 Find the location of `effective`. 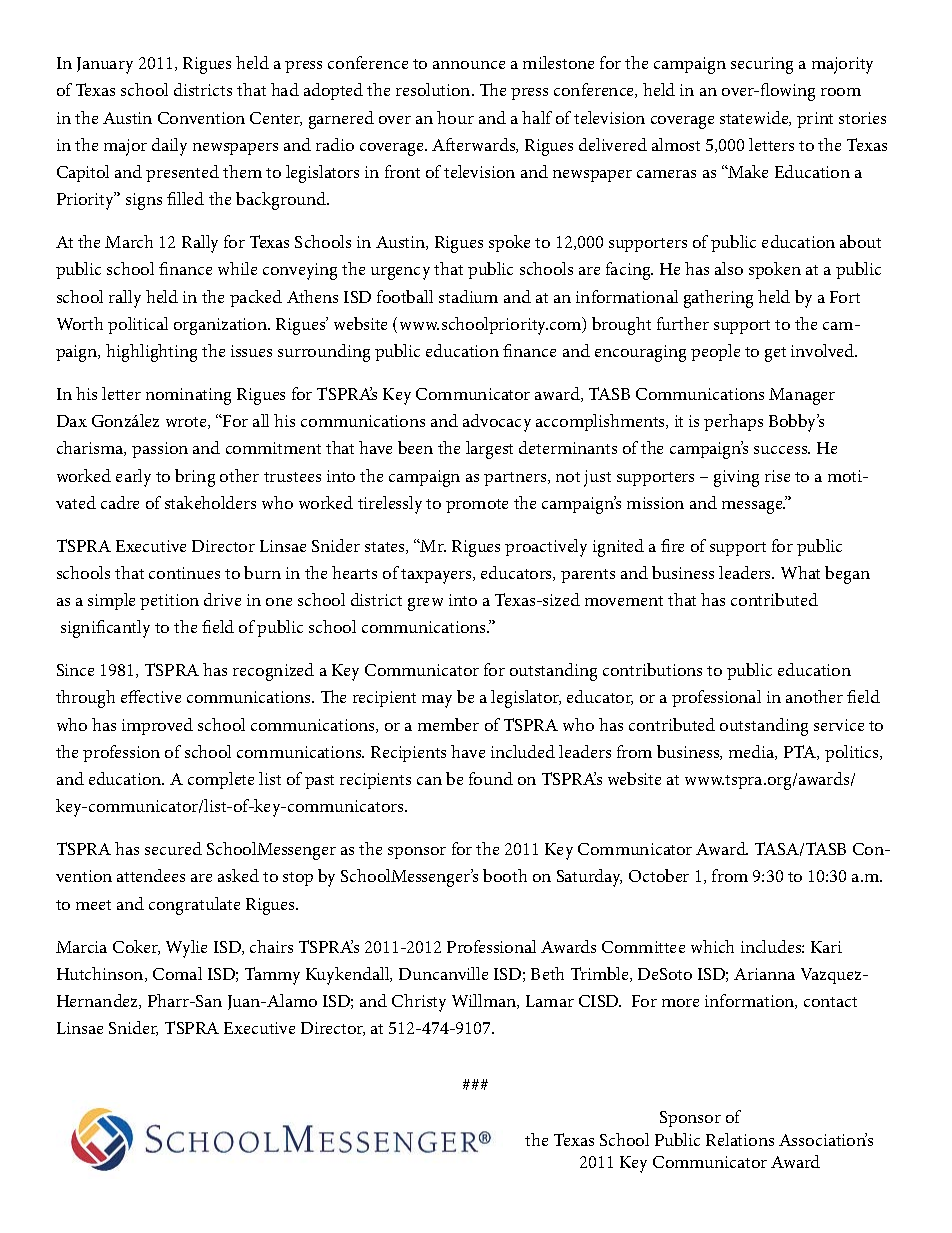

effective is located at coordinates (151, 696).
